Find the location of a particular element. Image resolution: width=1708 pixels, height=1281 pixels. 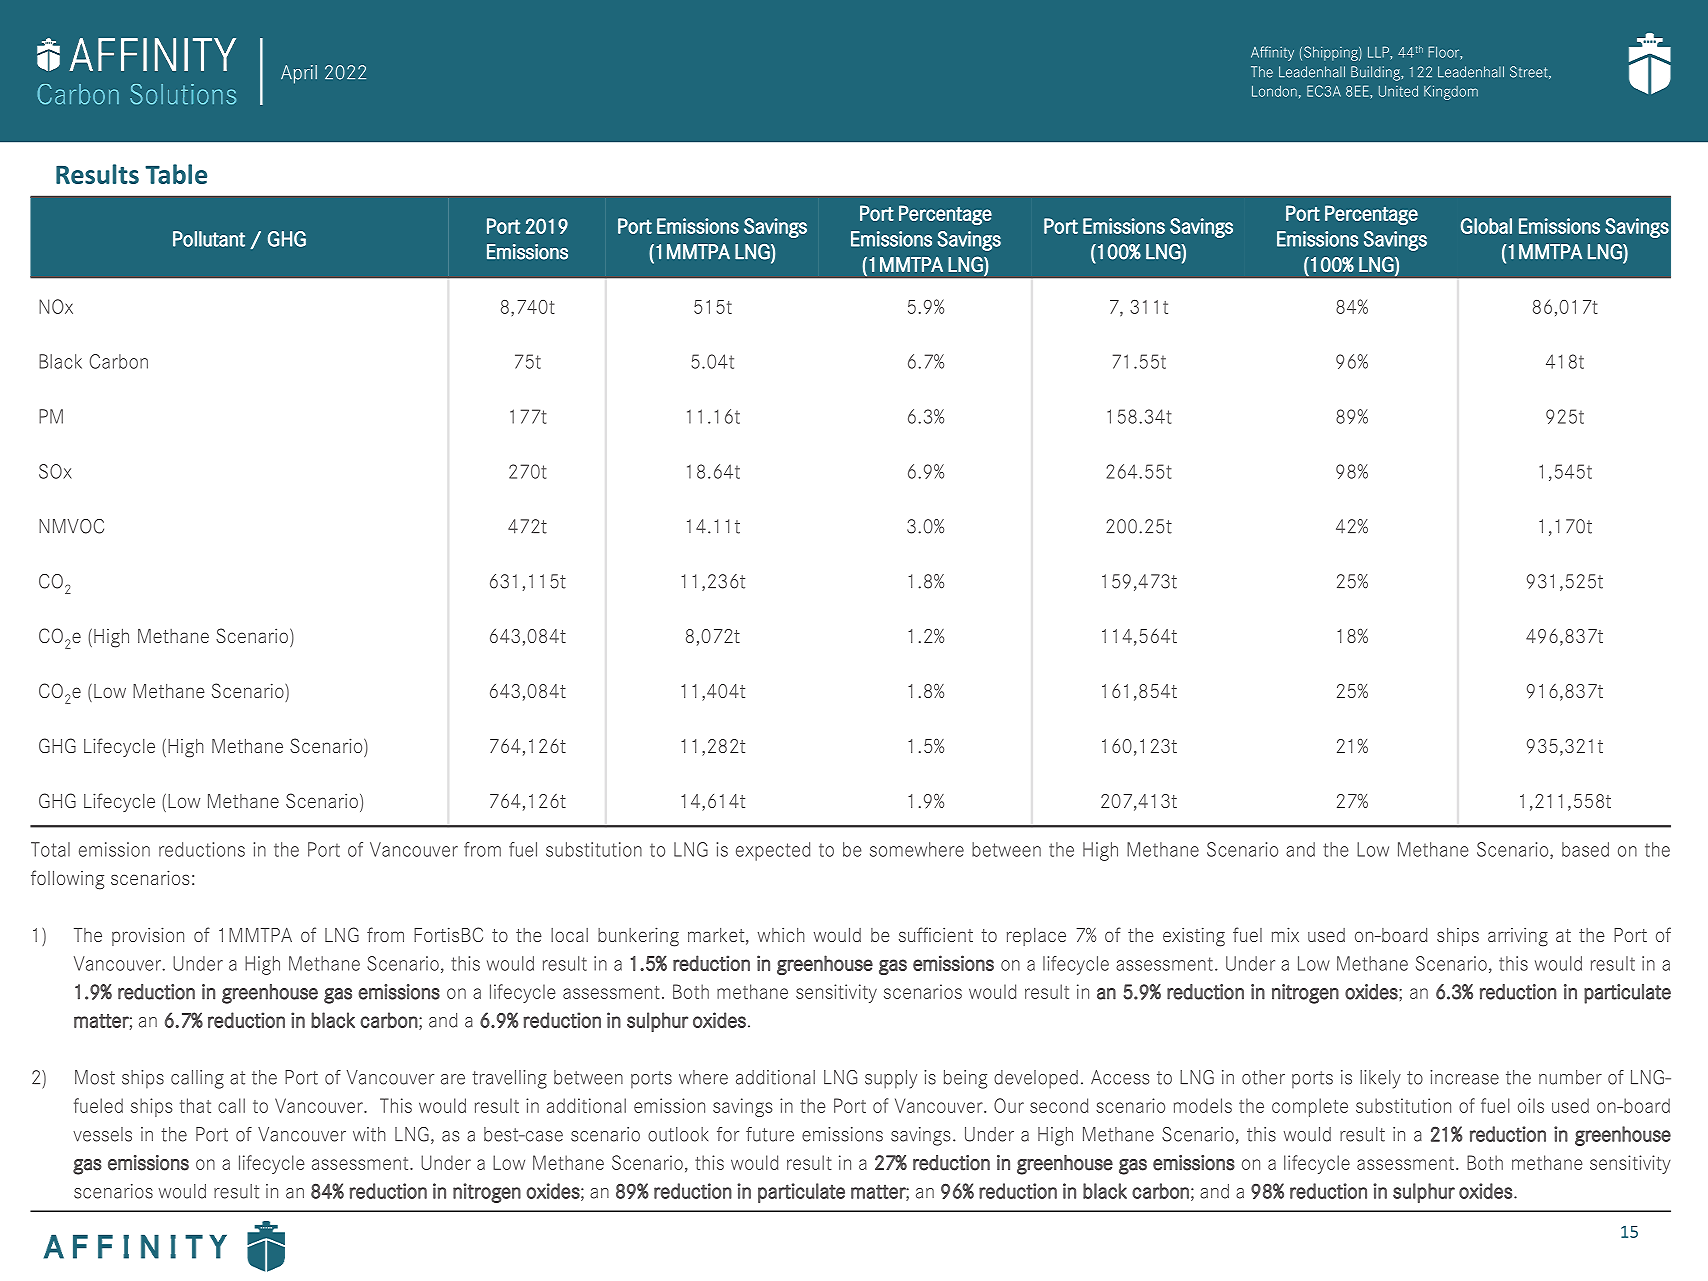

that is located at coordinates (195, 1105).
